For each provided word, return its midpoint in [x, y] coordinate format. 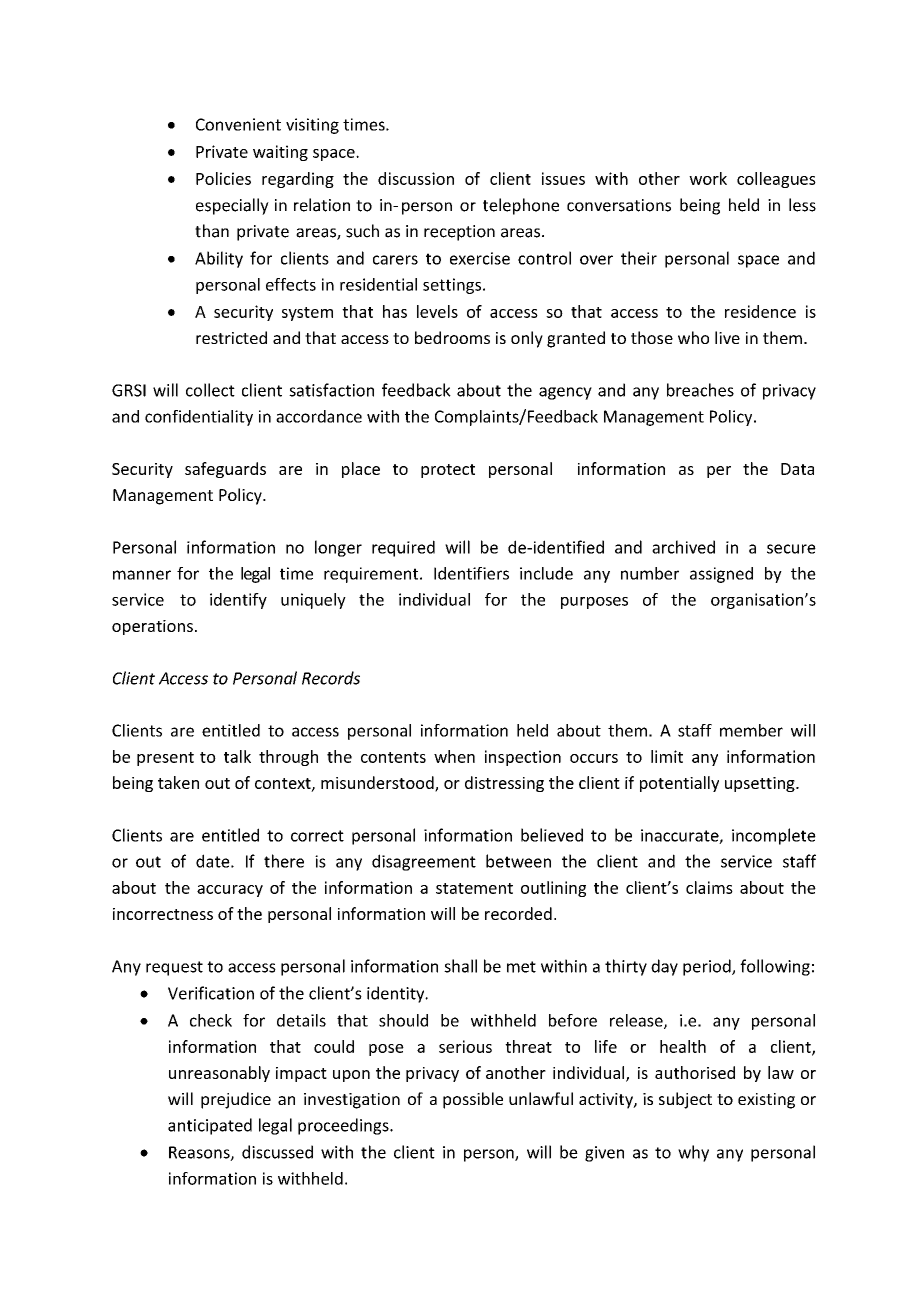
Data [797, 469]
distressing [504, 784]
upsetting [761, 784]
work [708, 178]
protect [448, 471]
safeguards [225, 470]
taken [178, 782]
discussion [416, 178]
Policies [223, 178]
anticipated [210, 1126]
